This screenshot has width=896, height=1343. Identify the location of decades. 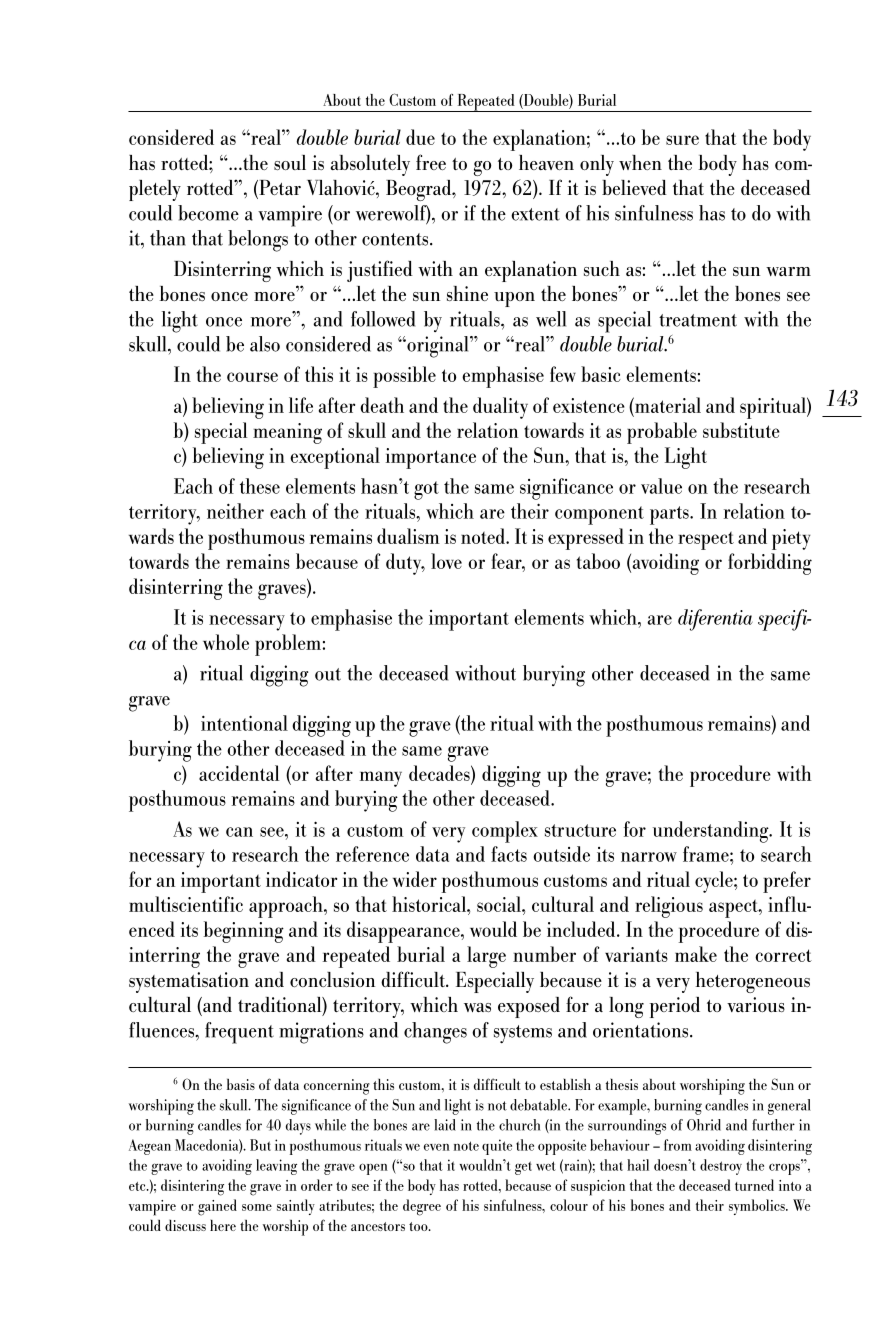
(440, 773).
